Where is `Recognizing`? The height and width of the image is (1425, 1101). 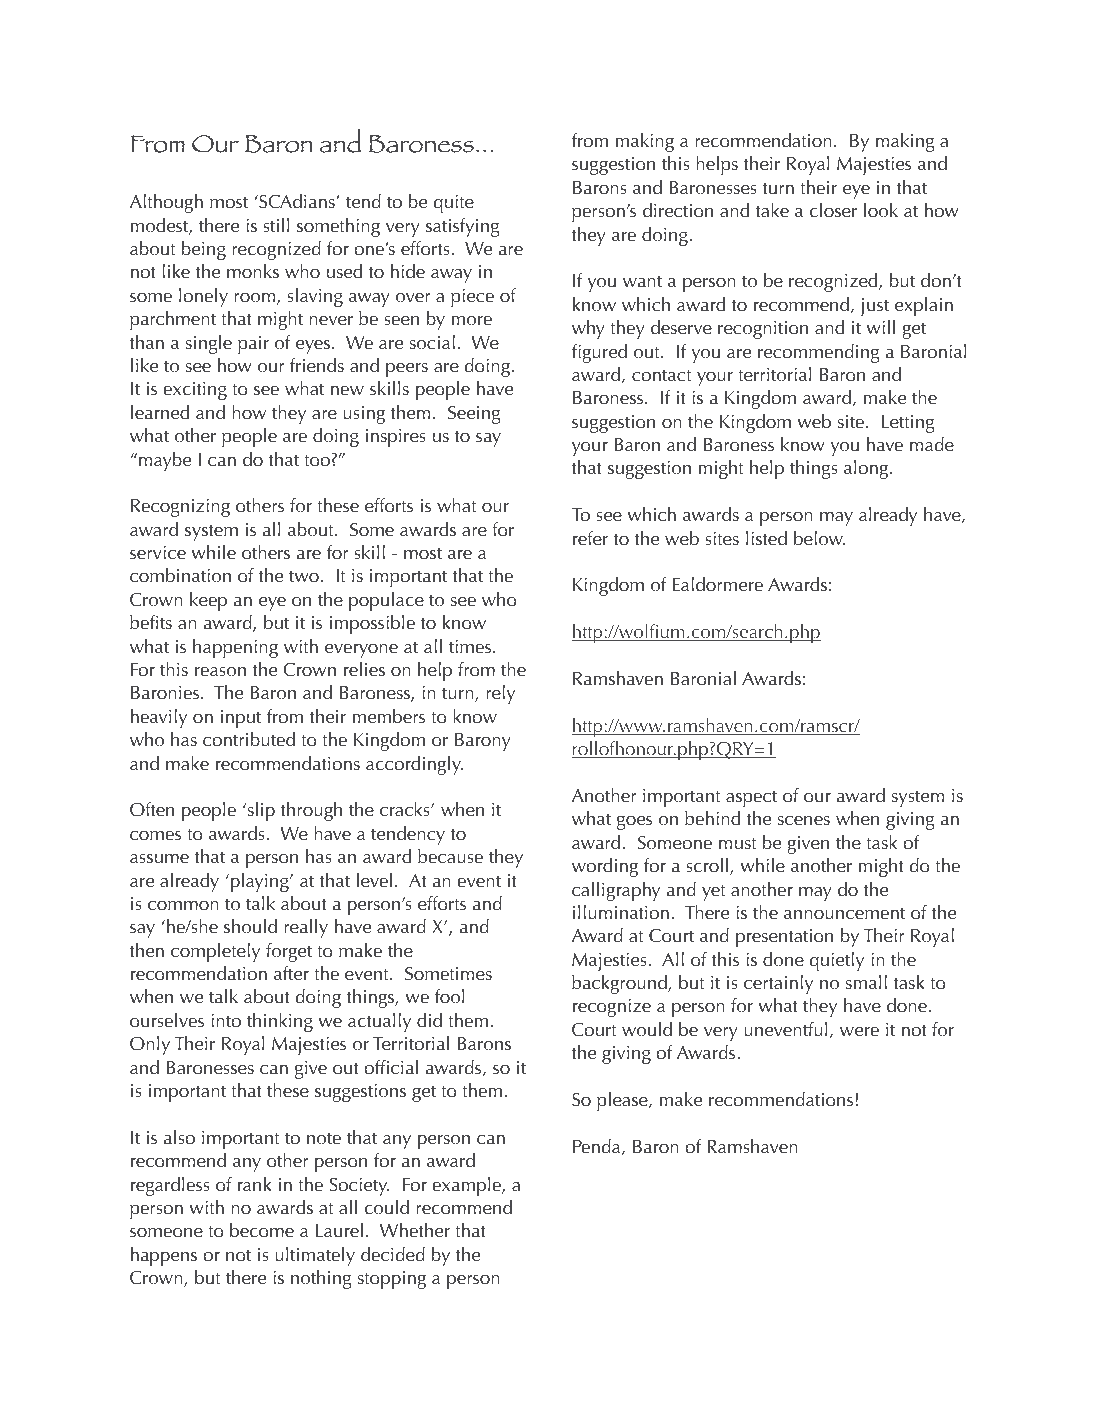
Recognizing is located at coordinates (180, 508).
